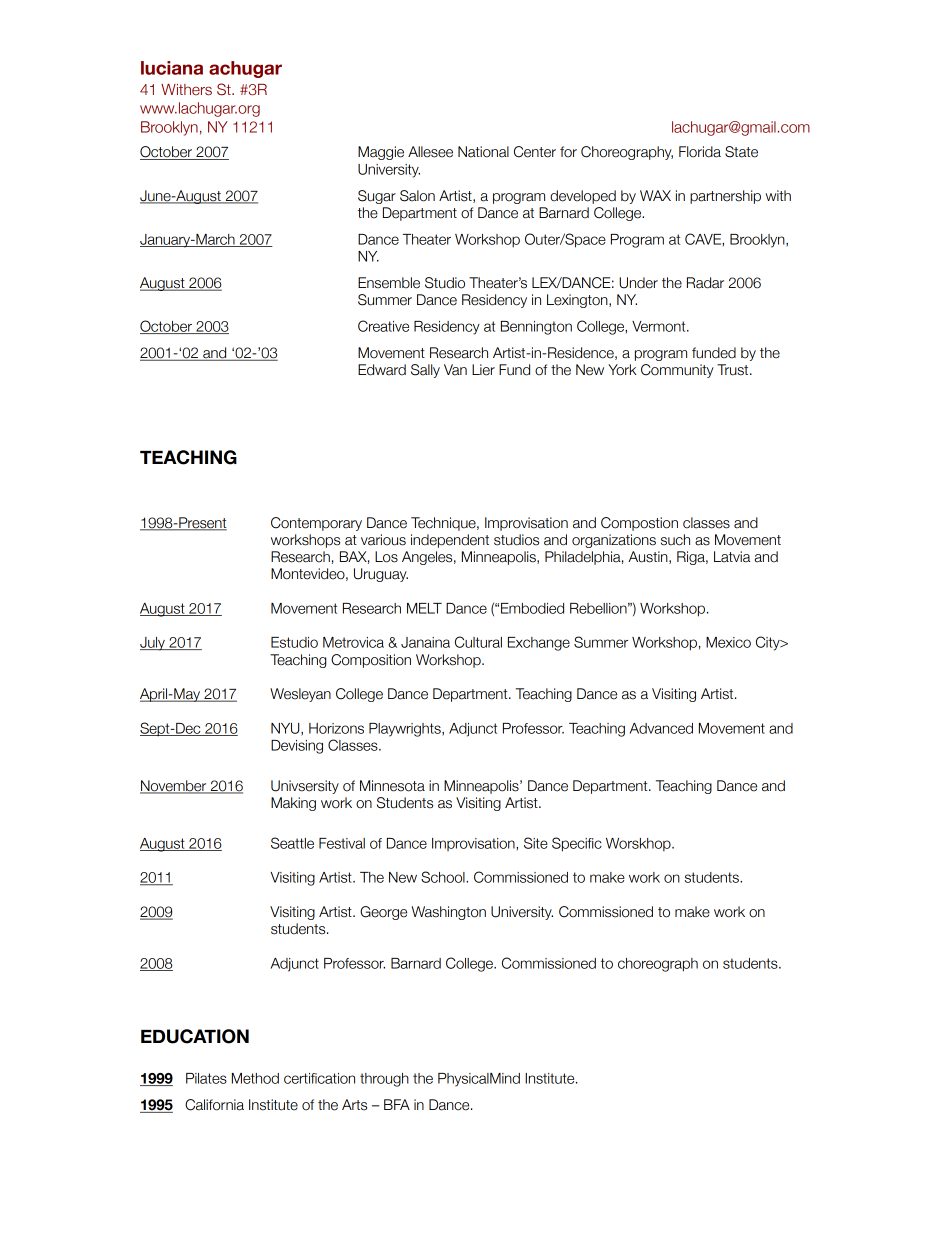 This screenshot has width=952, height=1233. What do you see at coordinates (397, 1104) in the screenshot?
I see `BFA` at bounding box center [397, 1104].
